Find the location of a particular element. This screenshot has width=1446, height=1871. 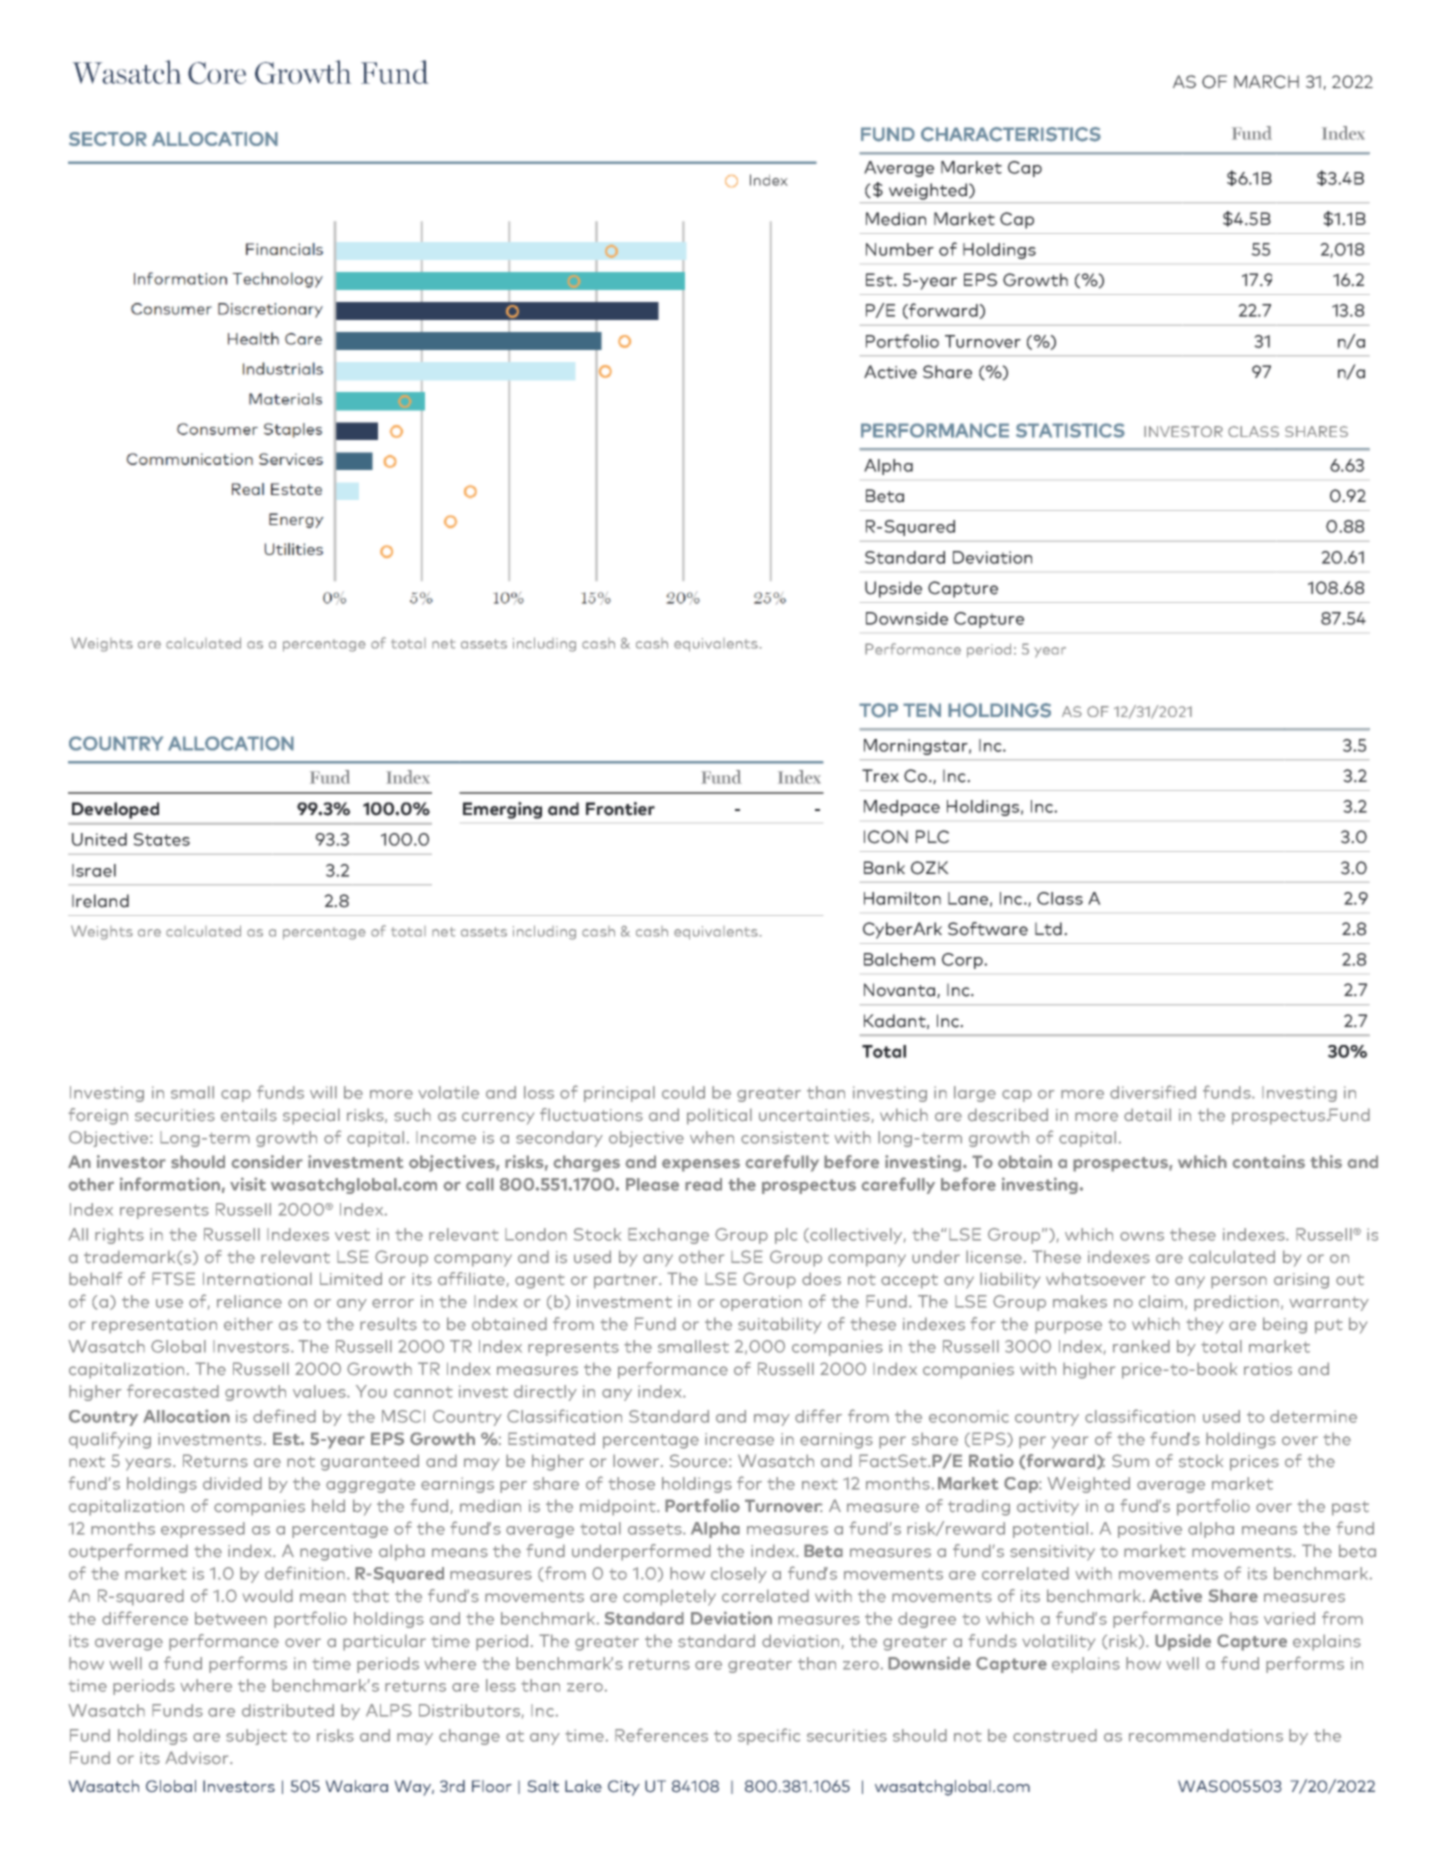

diversified is located at coordinates (1153, 1092).
